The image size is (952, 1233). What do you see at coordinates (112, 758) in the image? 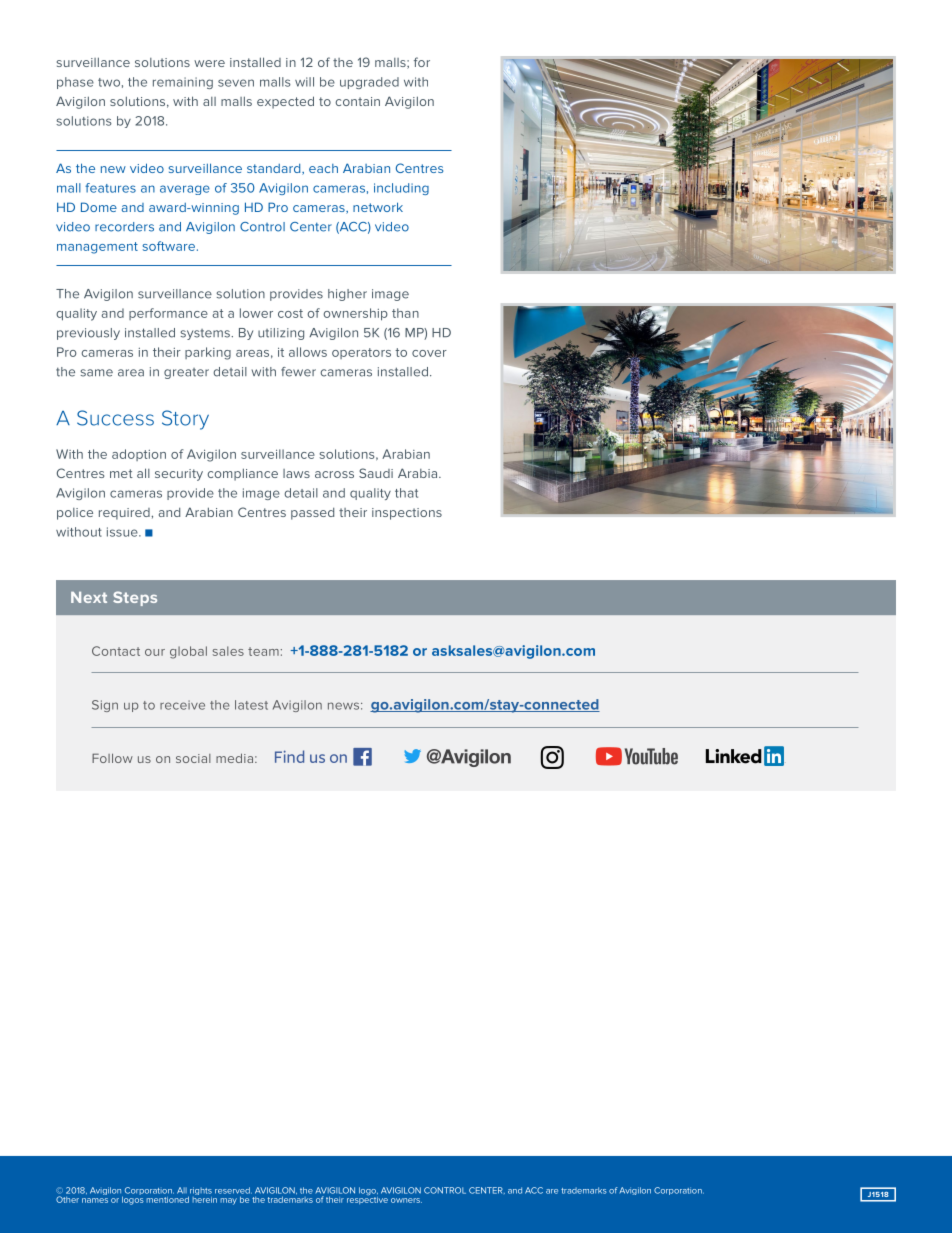
I see `Follow` at bounding box center [112, 758].
